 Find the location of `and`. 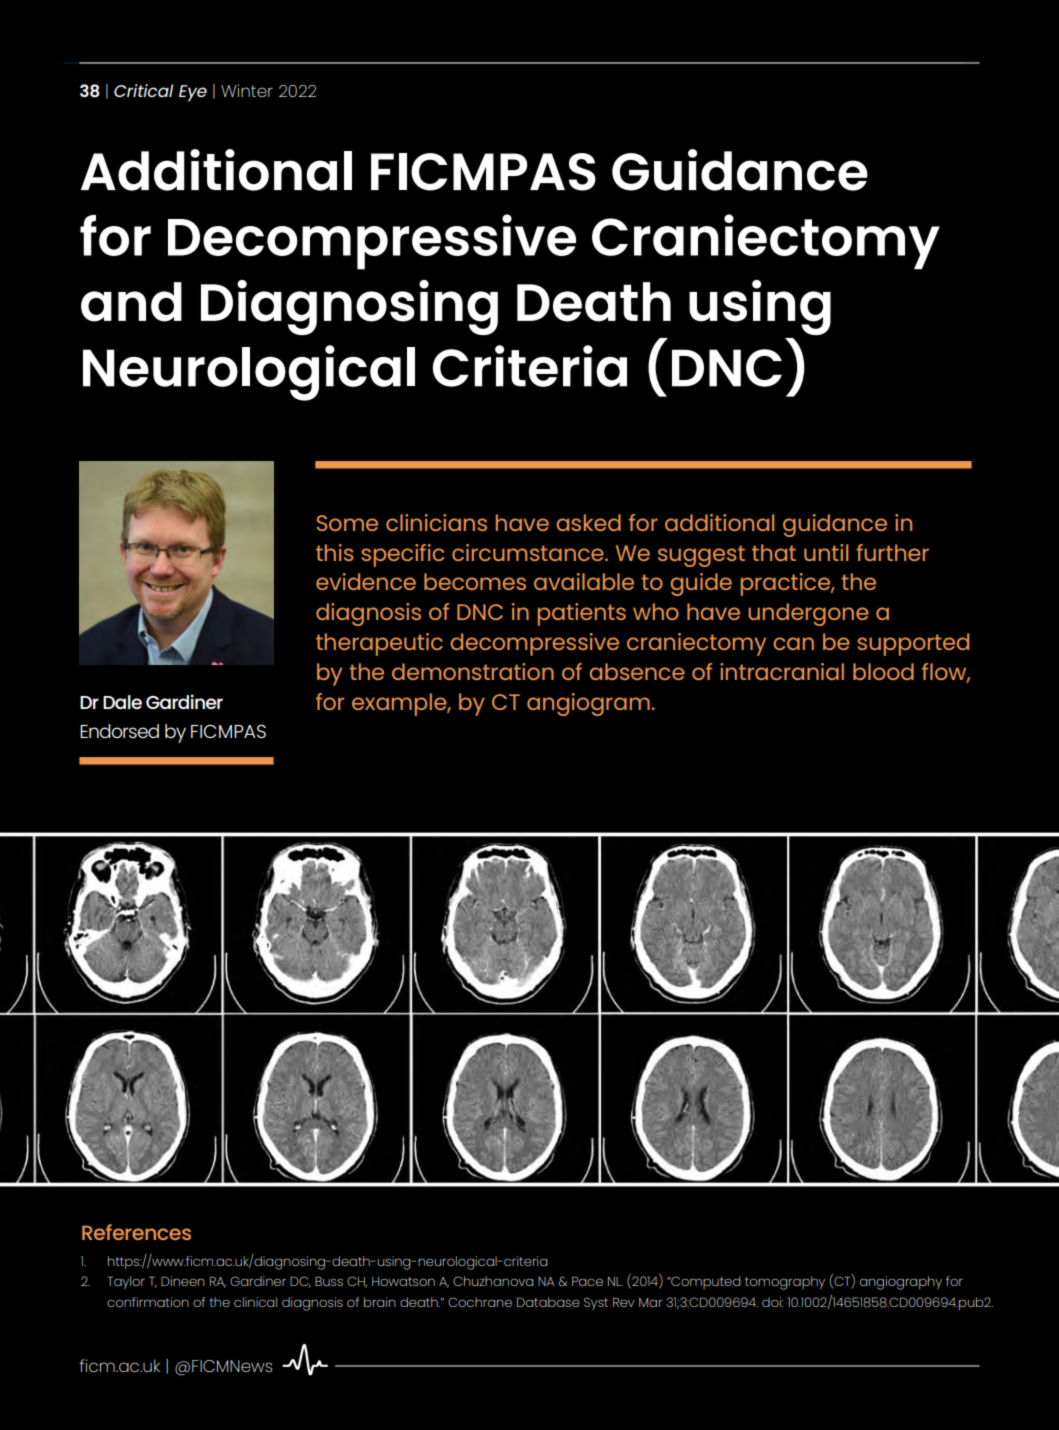

and is located at coordinates (131, 302).
